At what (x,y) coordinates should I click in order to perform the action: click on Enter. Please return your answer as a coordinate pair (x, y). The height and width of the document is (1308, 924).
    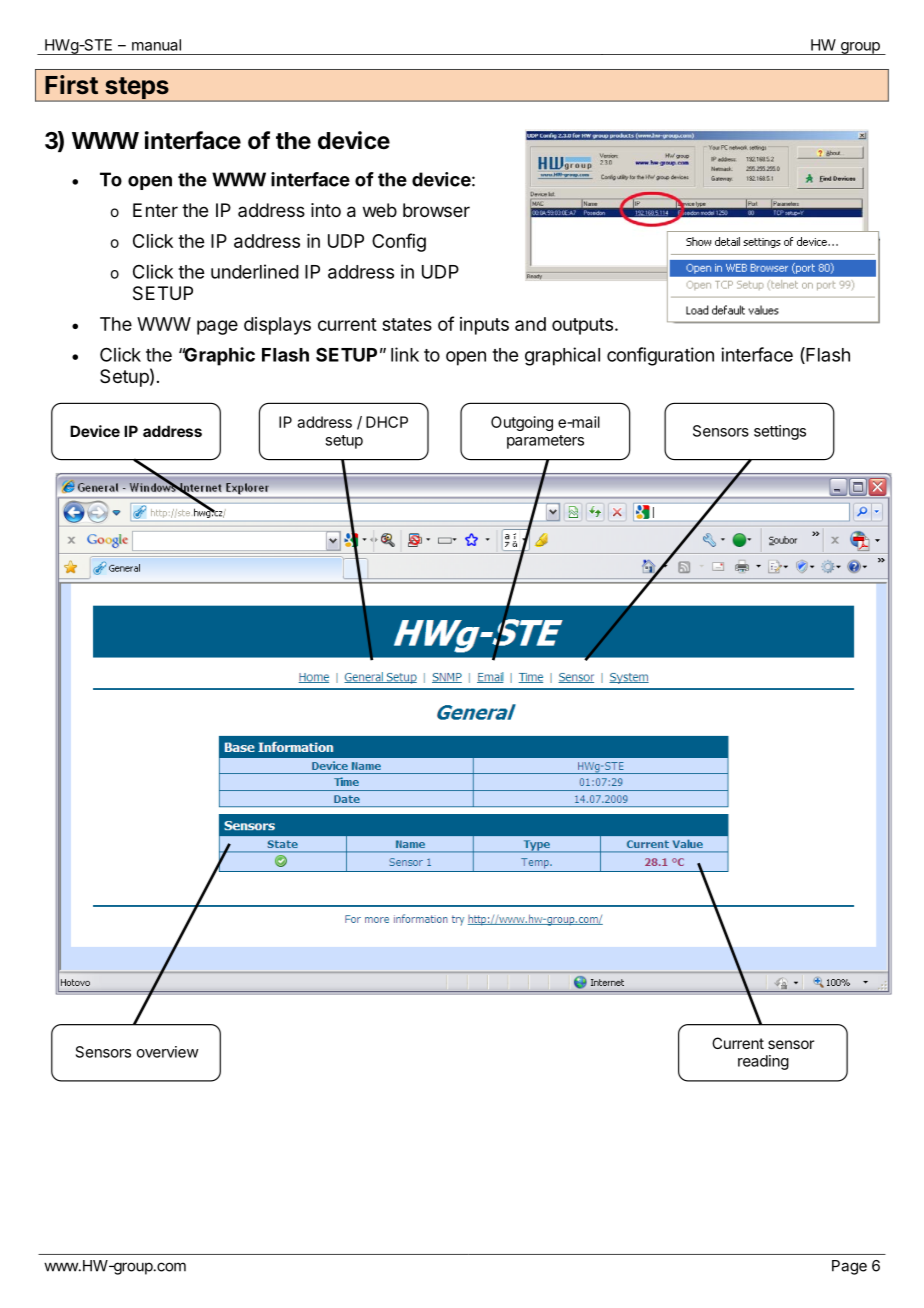
    Looking at the image, I should click on (155, 210).
